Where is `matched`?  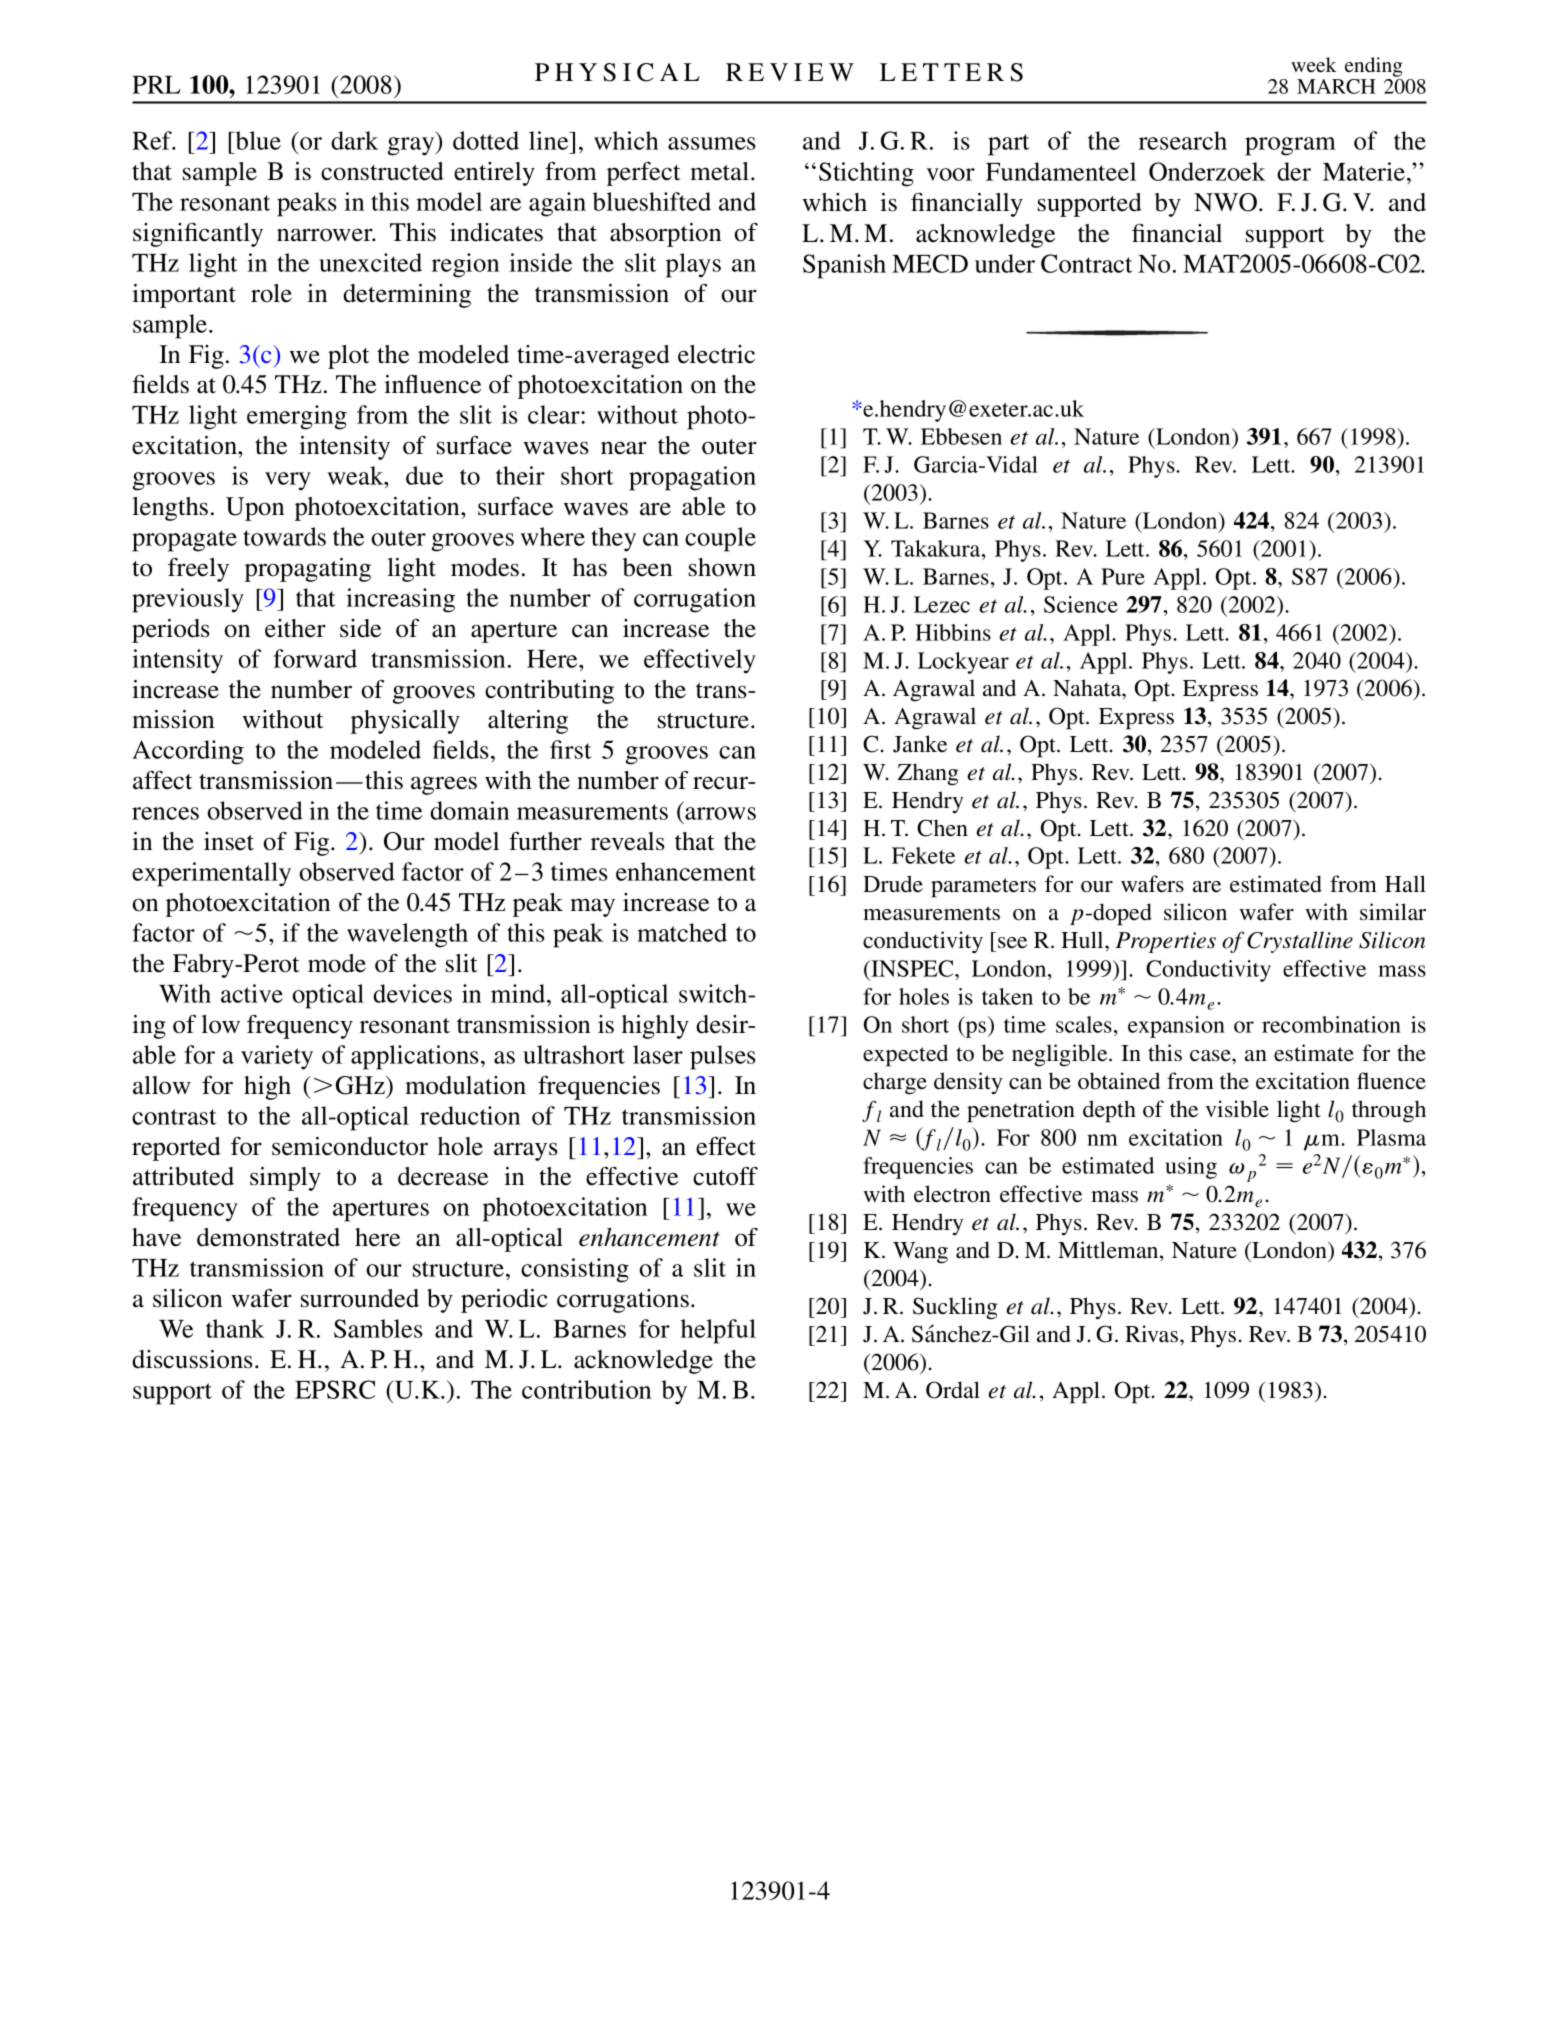
matched is located at coordinates (682, 932).
